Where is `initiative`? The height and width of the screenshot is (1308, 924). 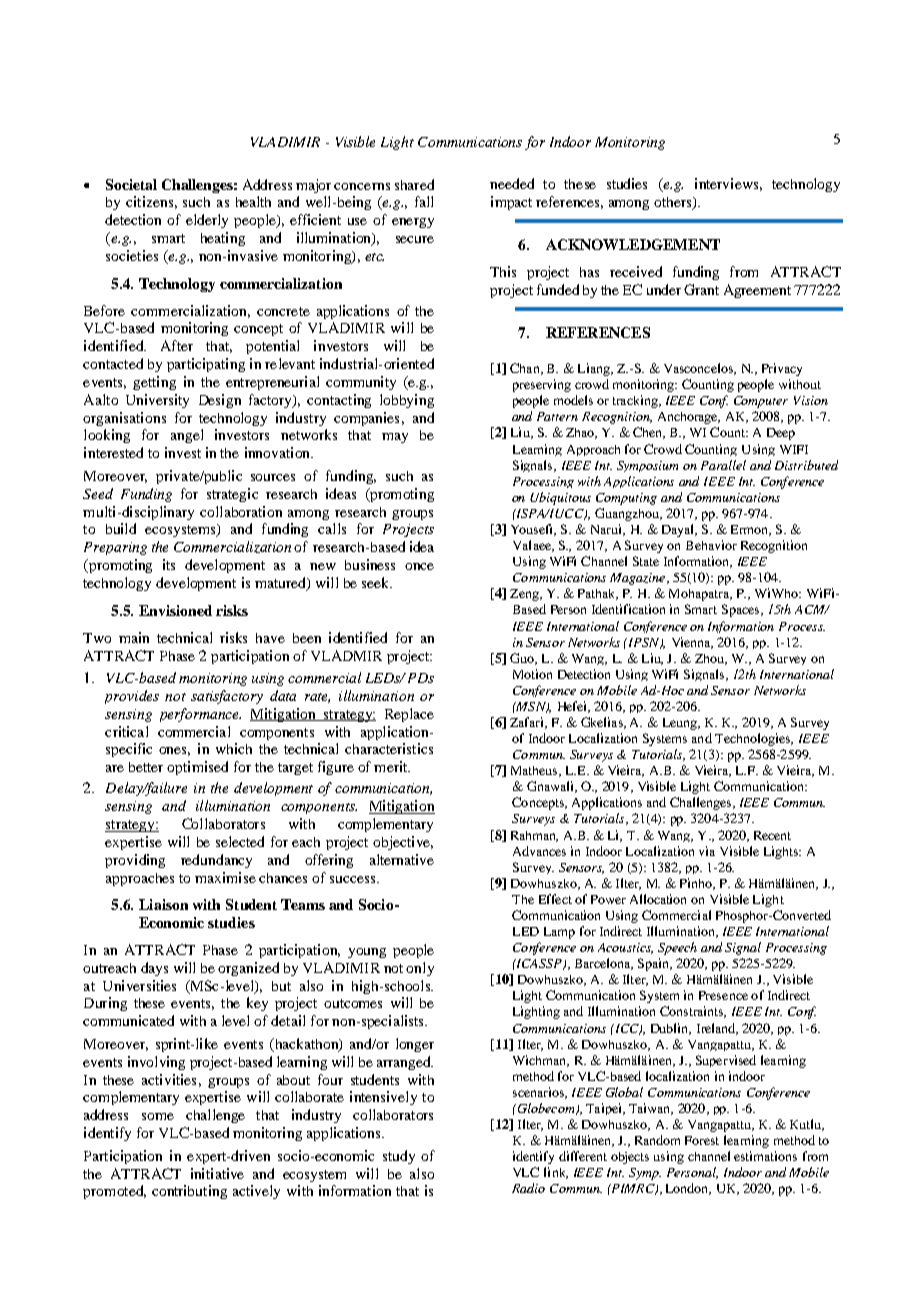 initiative is located at coordinates (217, 1173).
